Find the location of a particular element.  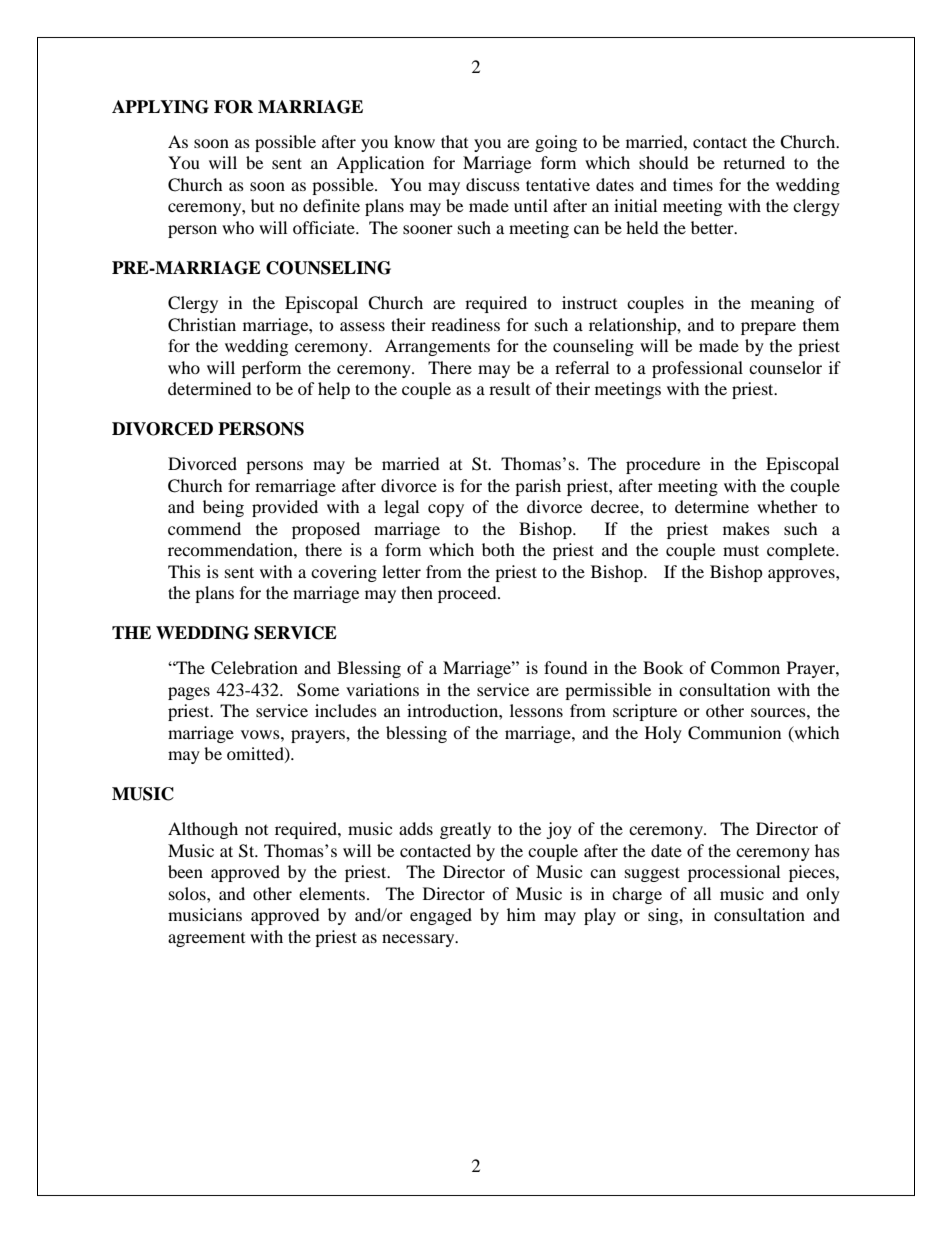

APPLYING is located at coordinates (160, 107).
